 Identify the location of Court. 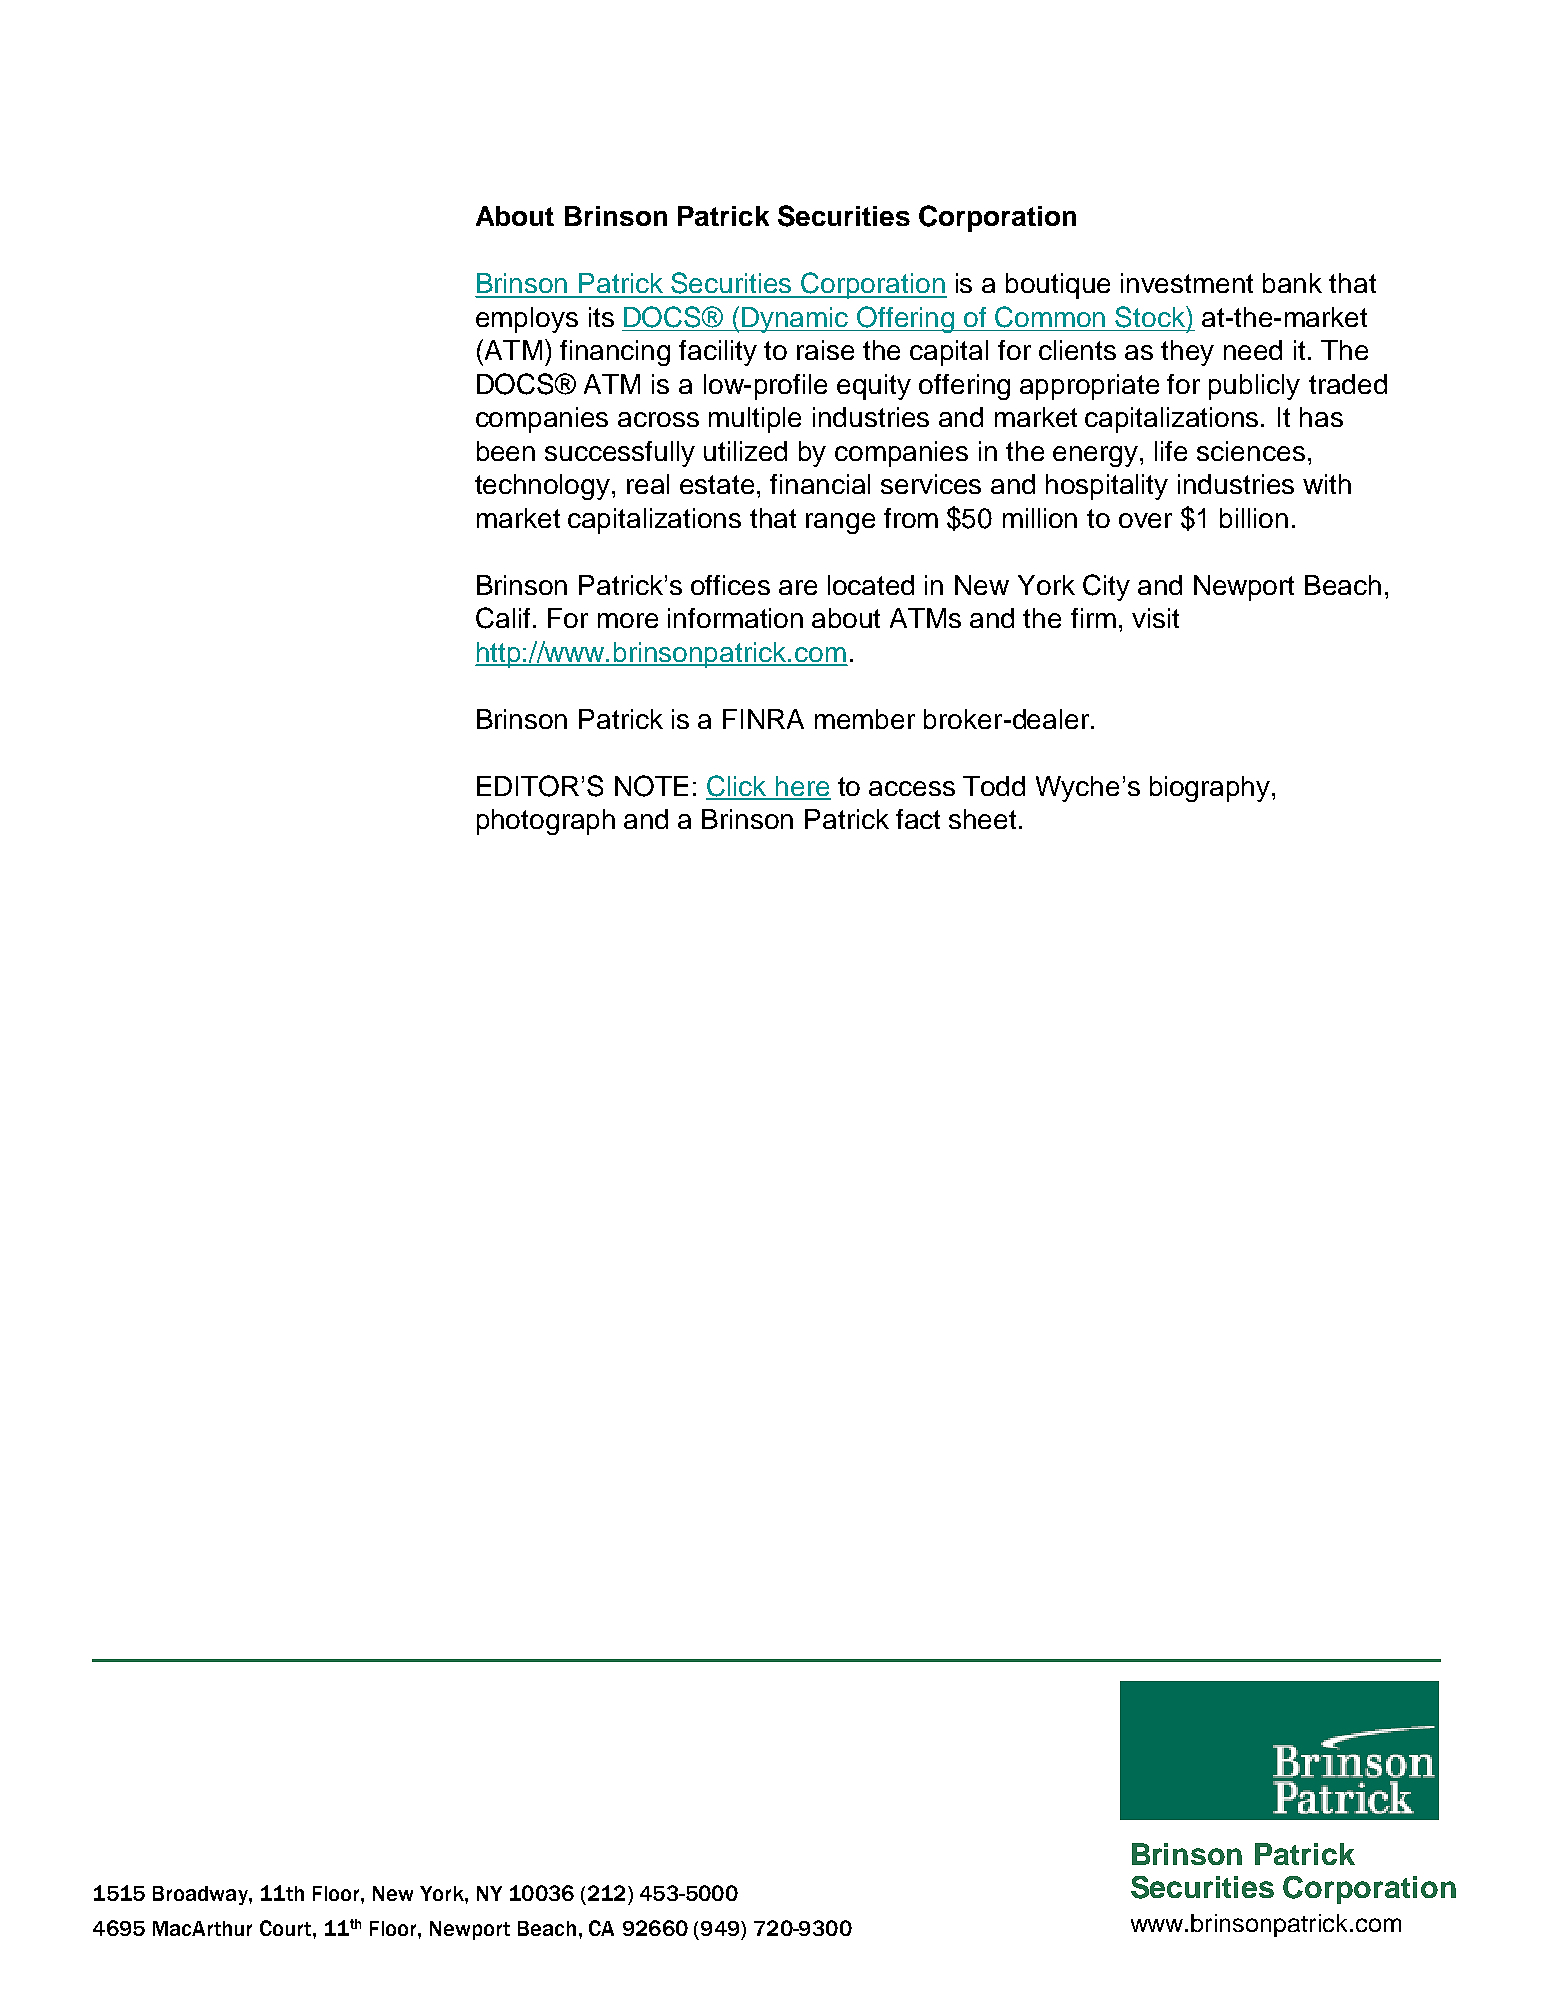
(285, 1928).
